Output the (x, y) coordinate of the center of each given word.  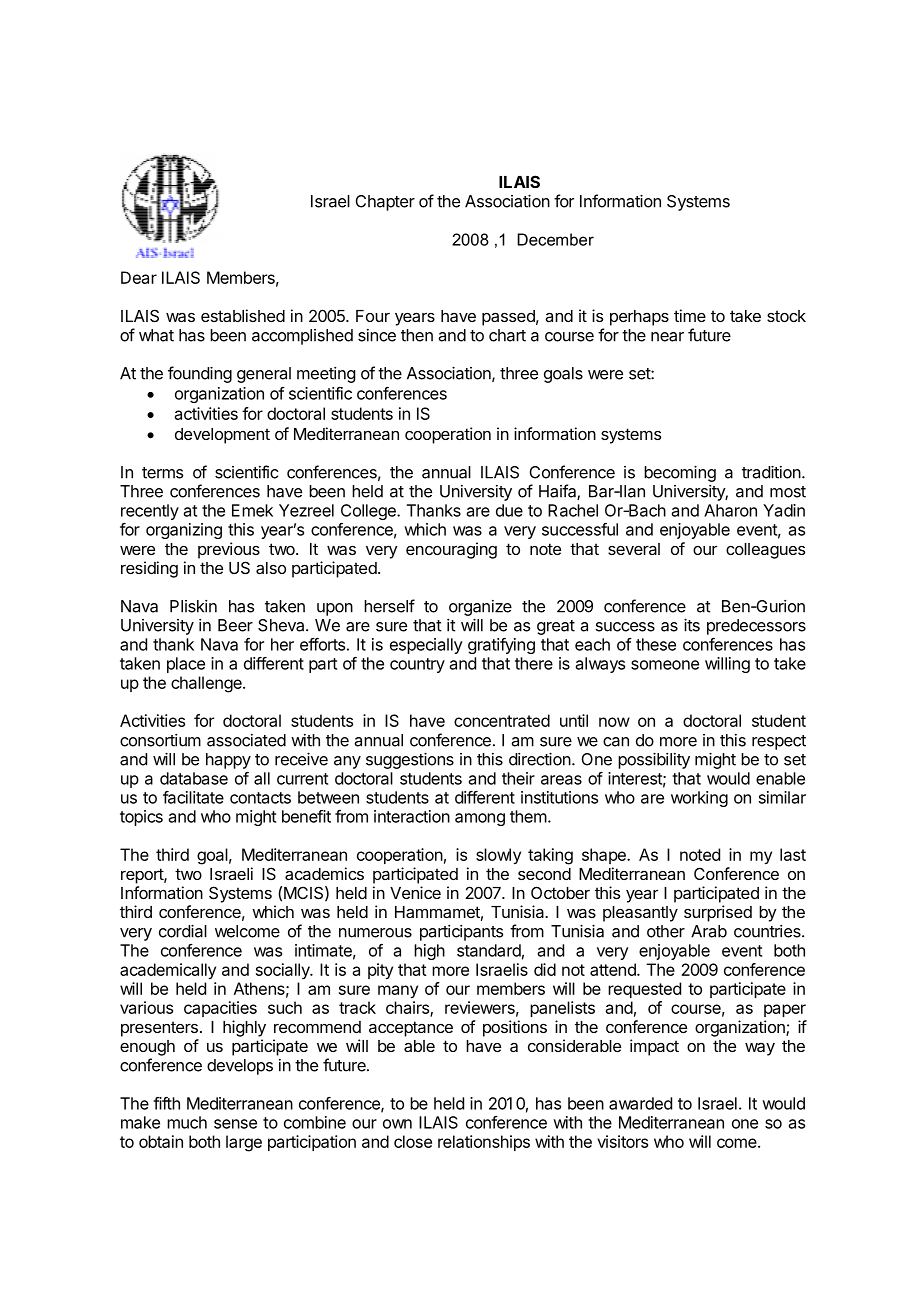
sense (235, 1124)
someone (665, 665)
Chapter (385, 203)
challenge (207, 684)
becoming (680, 473)
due (509, 510)
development (222, 436)
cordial (183, 931)
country (417, 665)
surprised (718, 913)
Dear (139, 277)
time (690, 315)
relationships (484, 1143)
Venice (415, 892)
